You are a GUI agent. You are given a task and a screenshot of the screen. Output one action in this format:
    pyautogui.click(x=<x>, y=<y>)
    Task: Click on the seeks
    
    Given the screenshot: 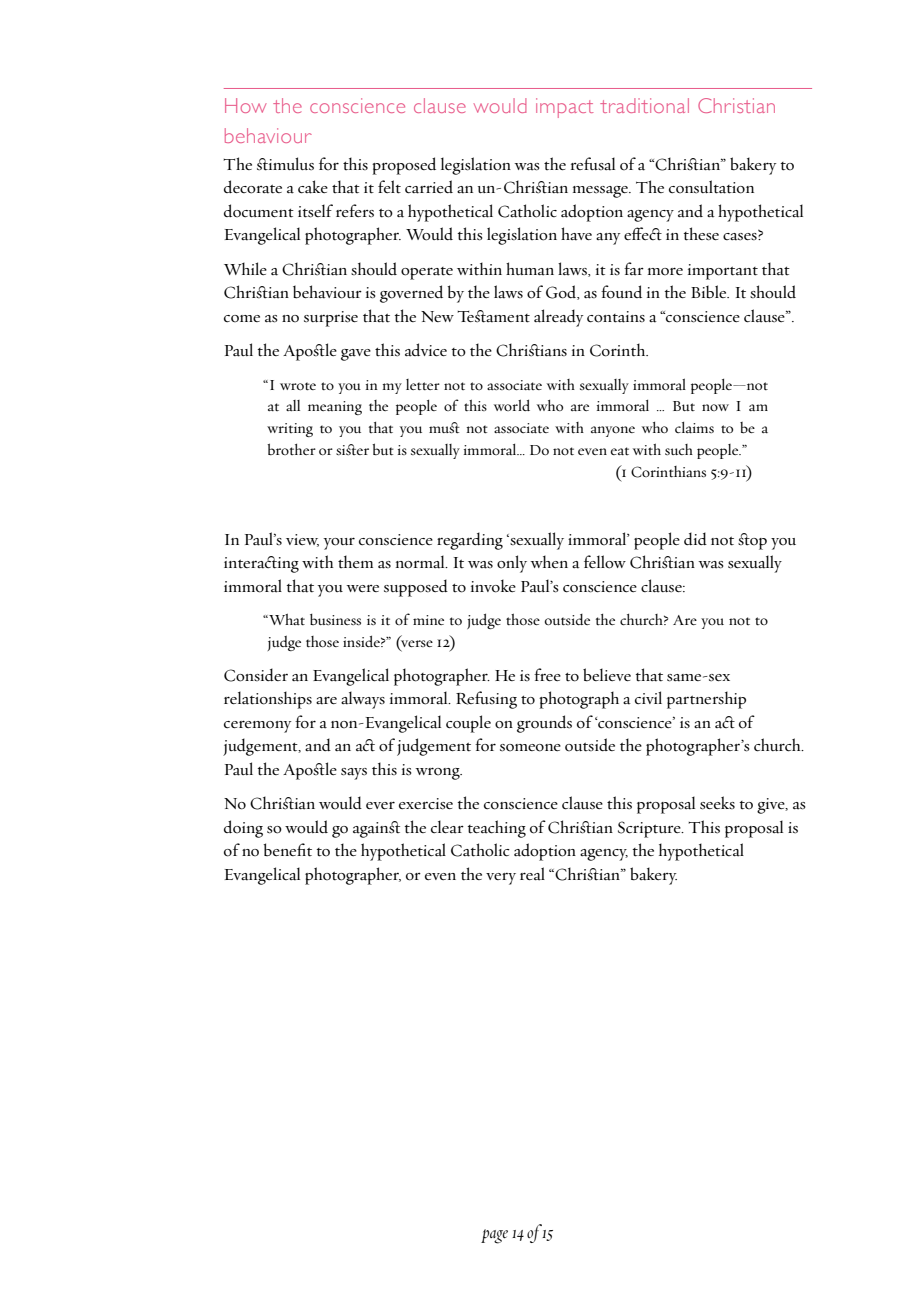 What is the action you would take?
    pyautogui.click(x=717, y=803)
